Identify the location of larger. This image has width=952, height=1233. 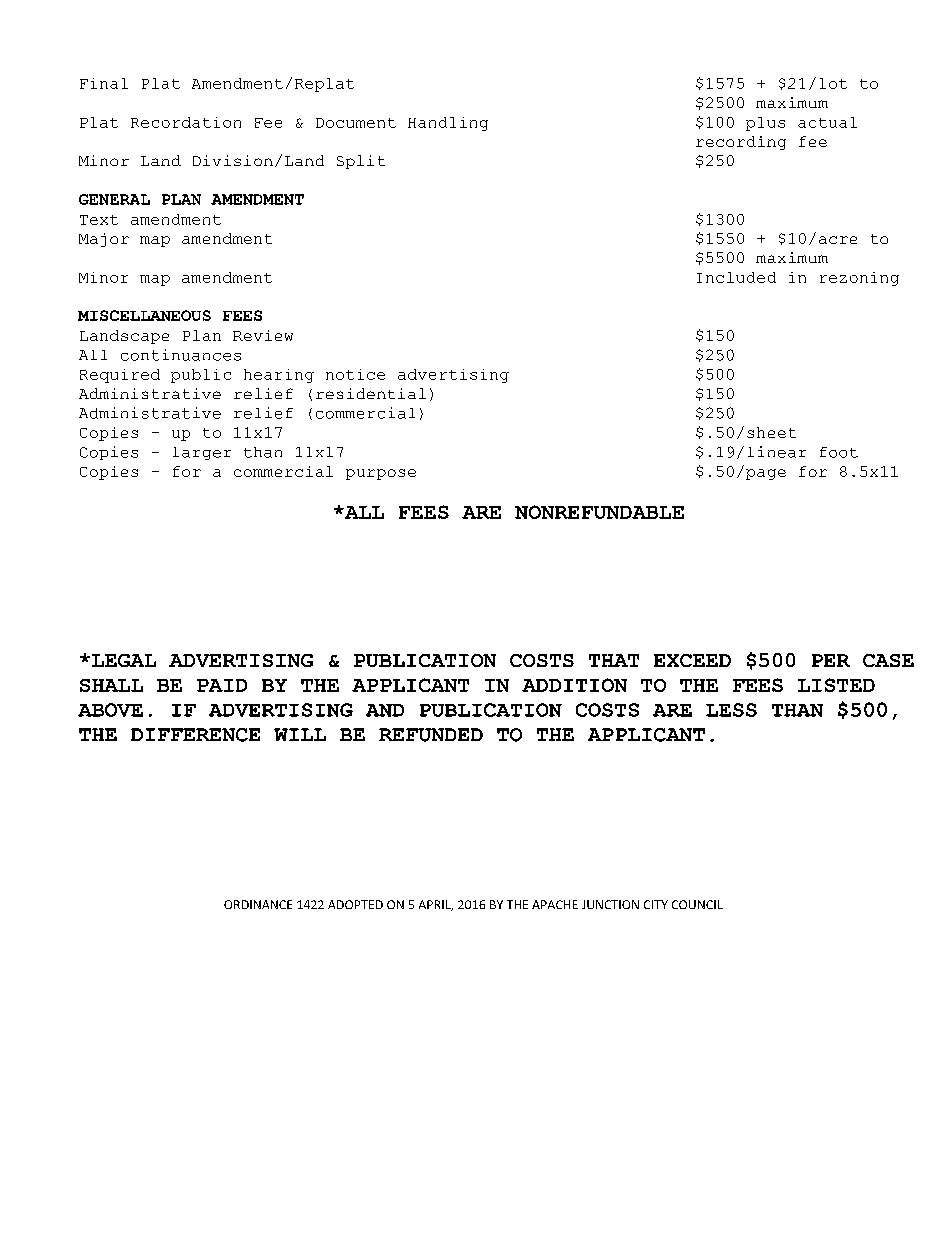
(202, 453).
